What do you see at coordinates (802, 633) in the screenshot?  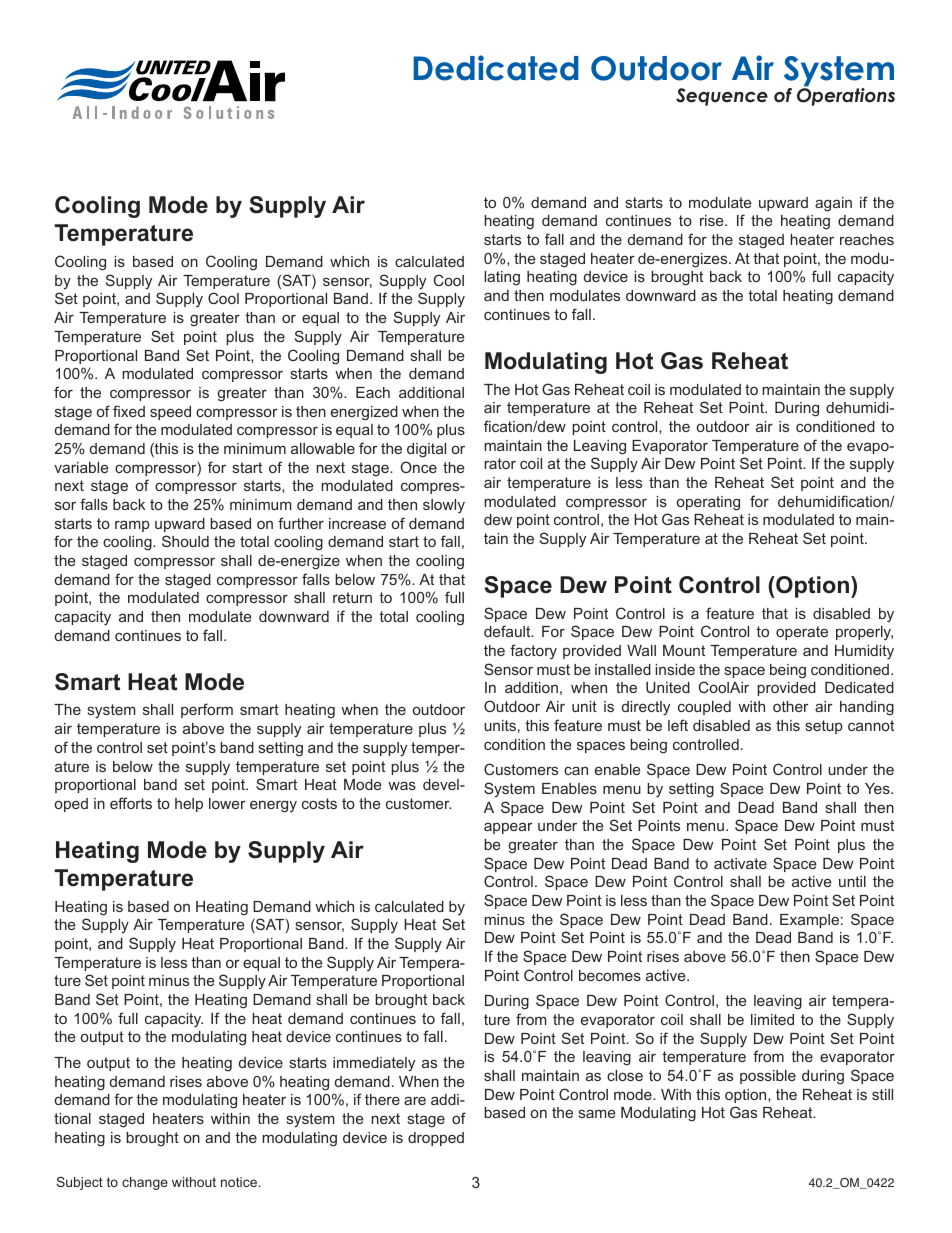 I see `operate` at bounding box center [802, 633].
